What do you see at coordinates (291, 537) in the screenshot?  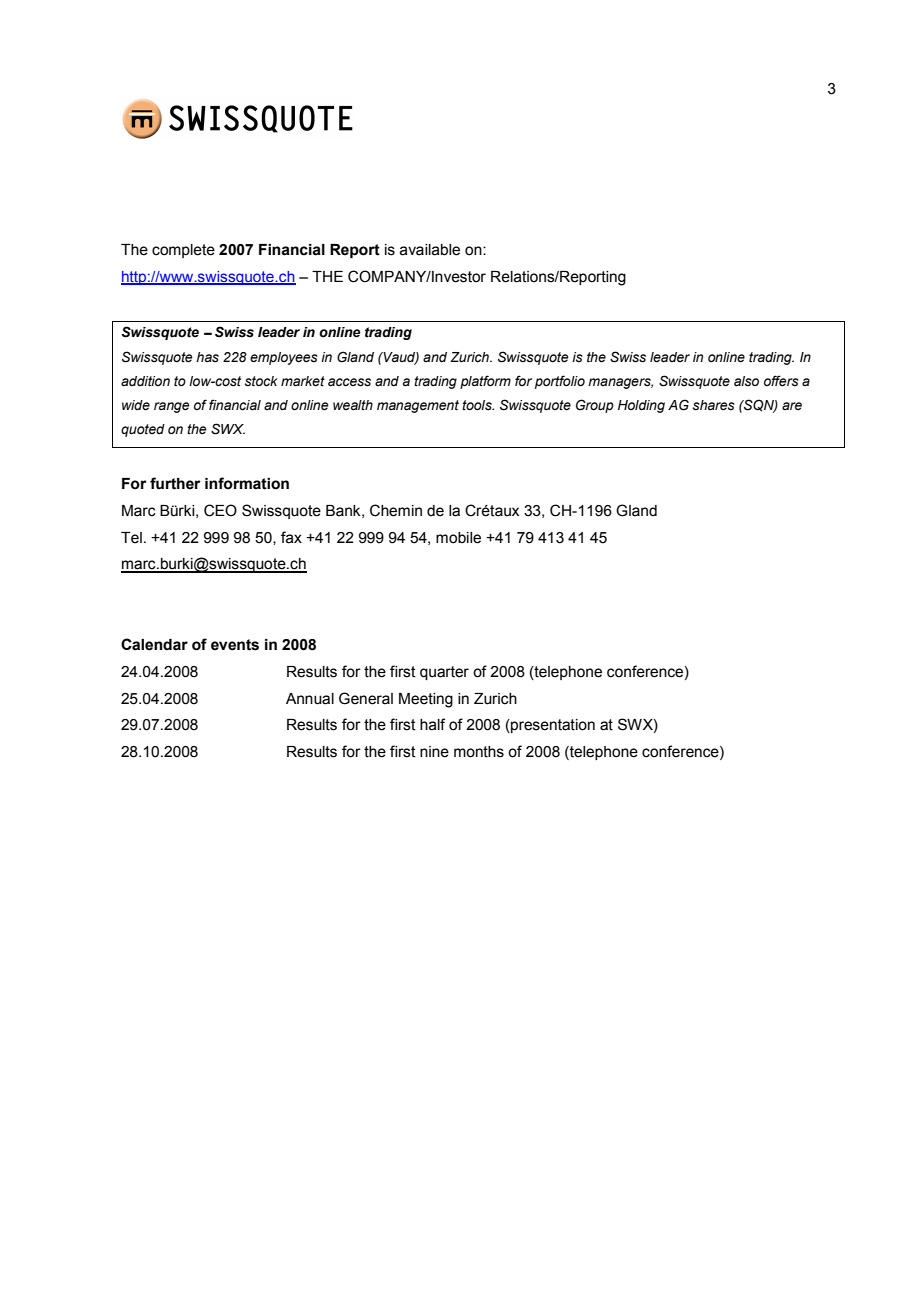 I see `fax` at bounding box center [291, 537].
